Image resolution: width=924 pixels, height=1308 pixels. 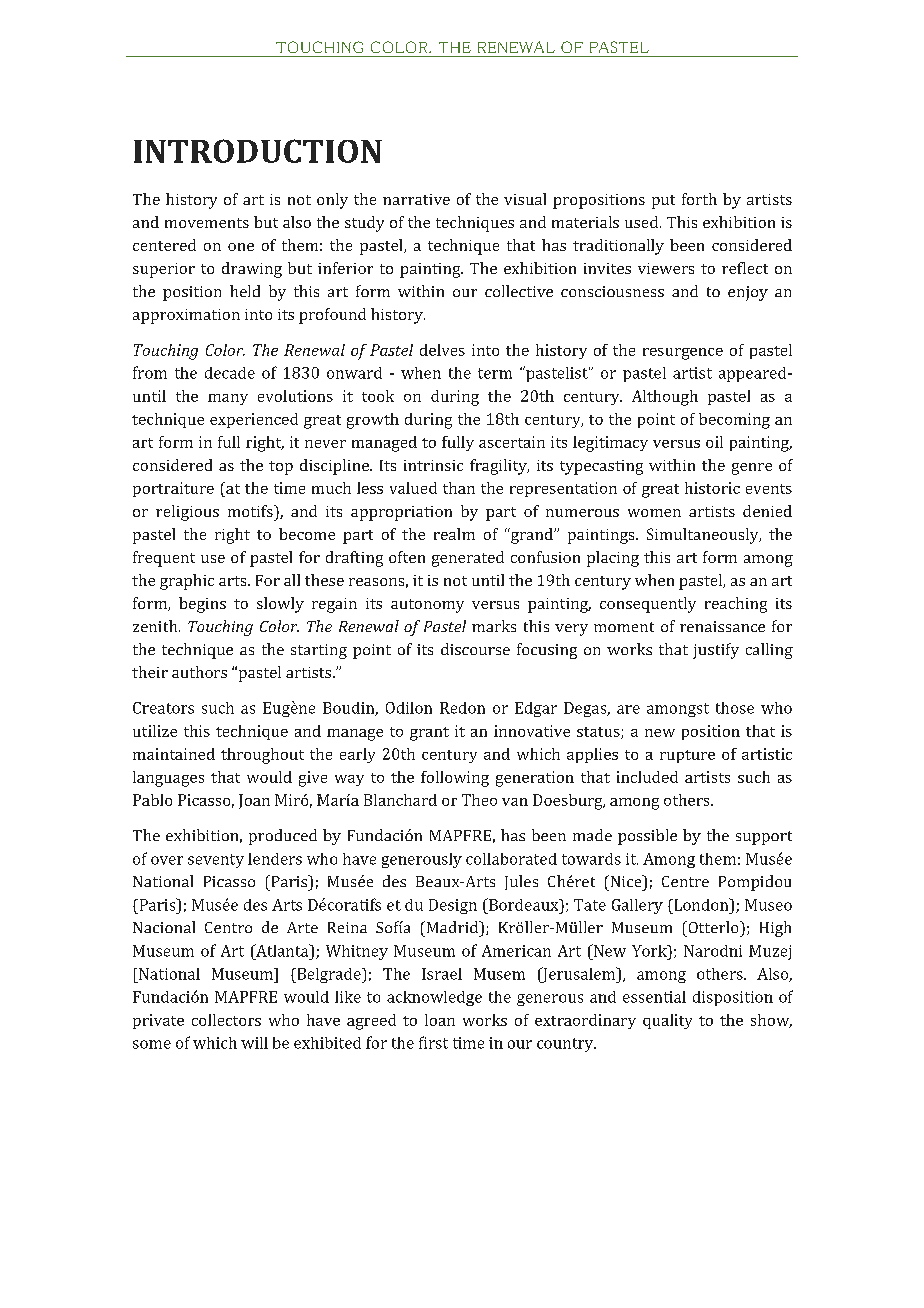 What do you see at coordinates (475, 649) in the screenshot?
I see `discourse` at bounding box center [475, 649].
